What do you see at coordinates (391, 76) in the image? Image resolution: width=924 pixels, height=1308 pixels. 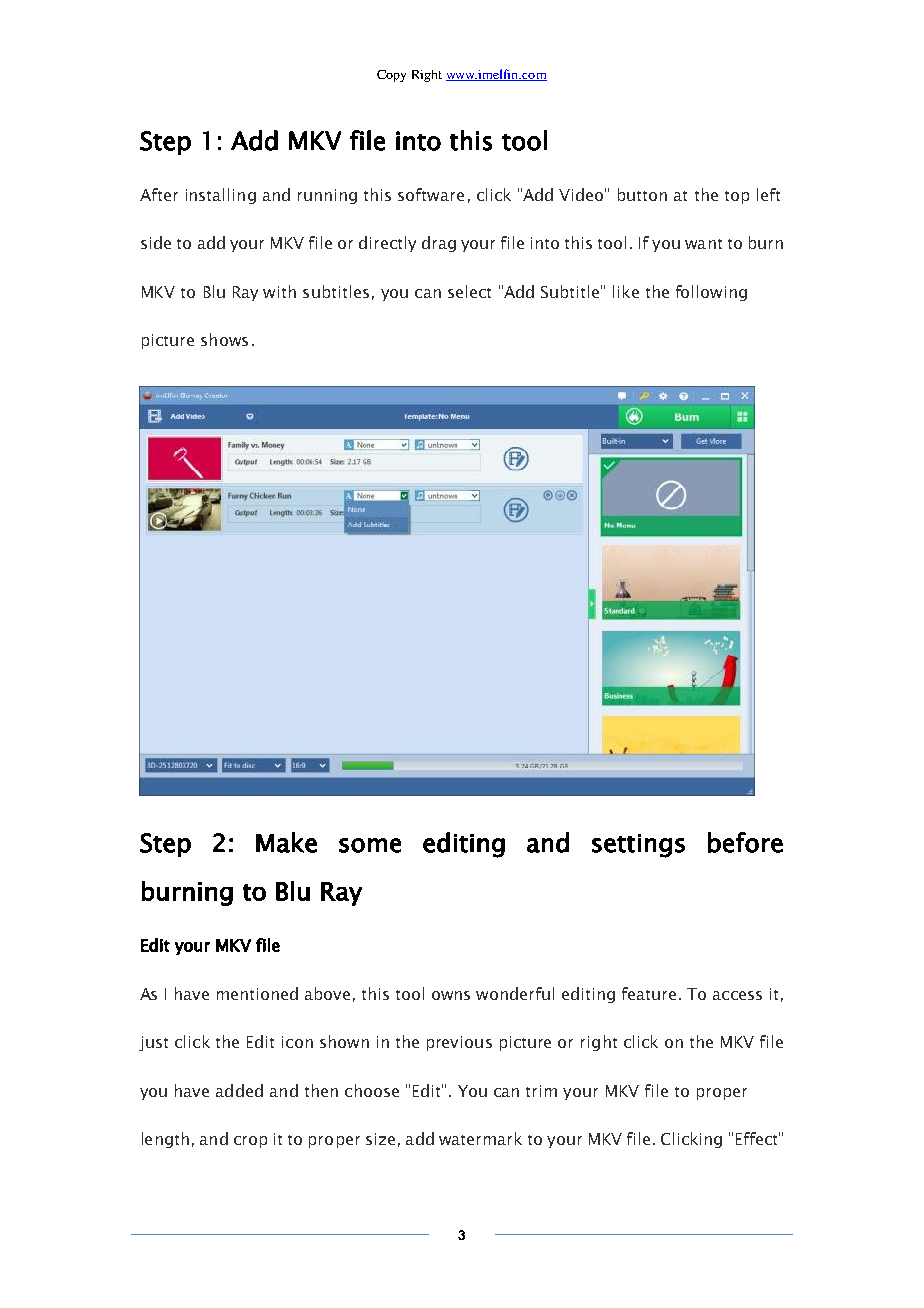 I see `Copy` at bounding box center [391, 76].
